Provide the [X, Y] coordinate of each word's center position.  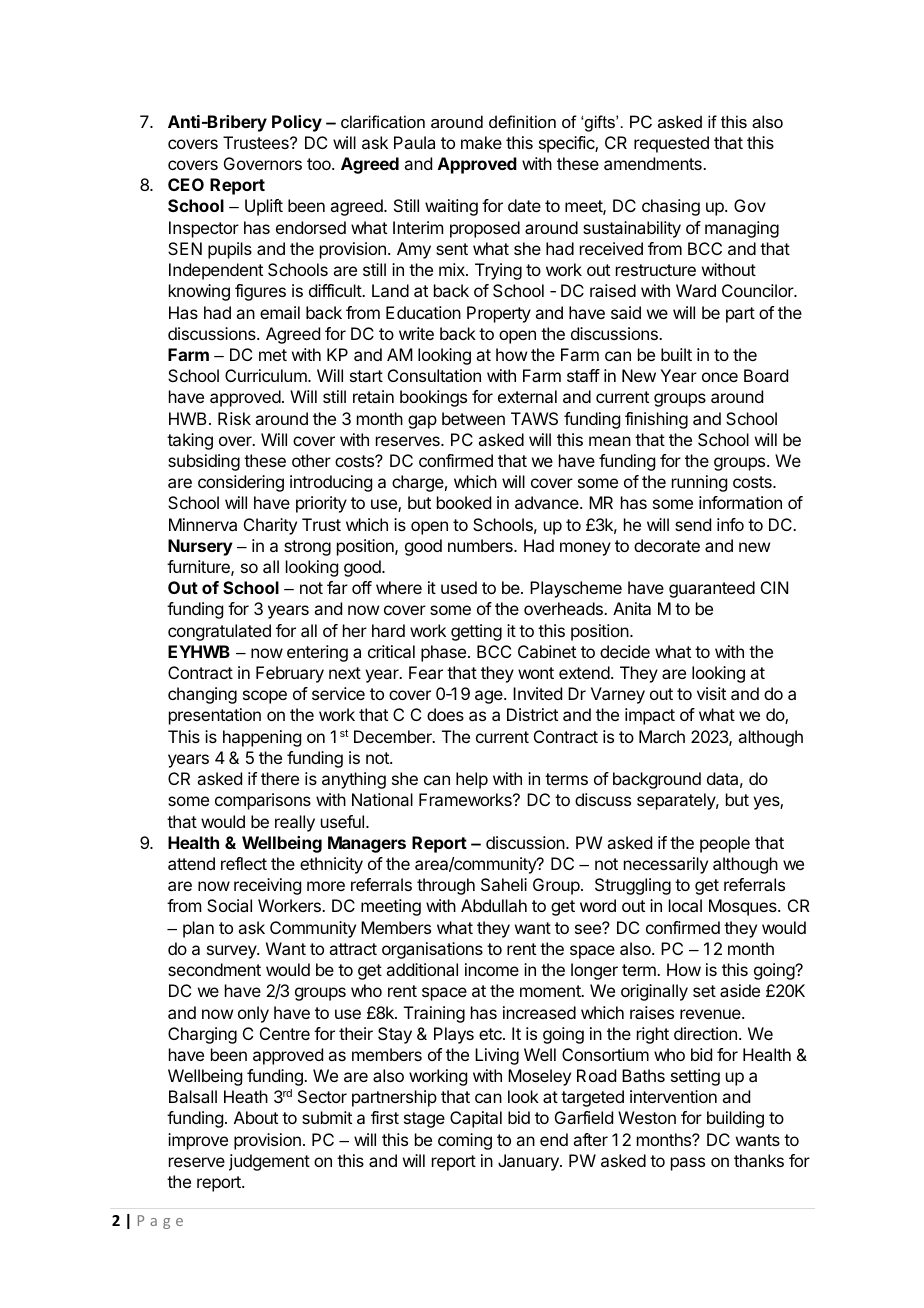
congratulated [219, 632]
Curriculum [267, 375]
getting [476, 632]
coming [465, 1141]
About [256, 1117]
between [473, 418]
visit [711, 693]
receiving [267, 886]
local [685, 905]
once [720, 377]
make [481, 142]
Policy [297, 123]
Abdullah [494, 905]
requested [671, 144]
